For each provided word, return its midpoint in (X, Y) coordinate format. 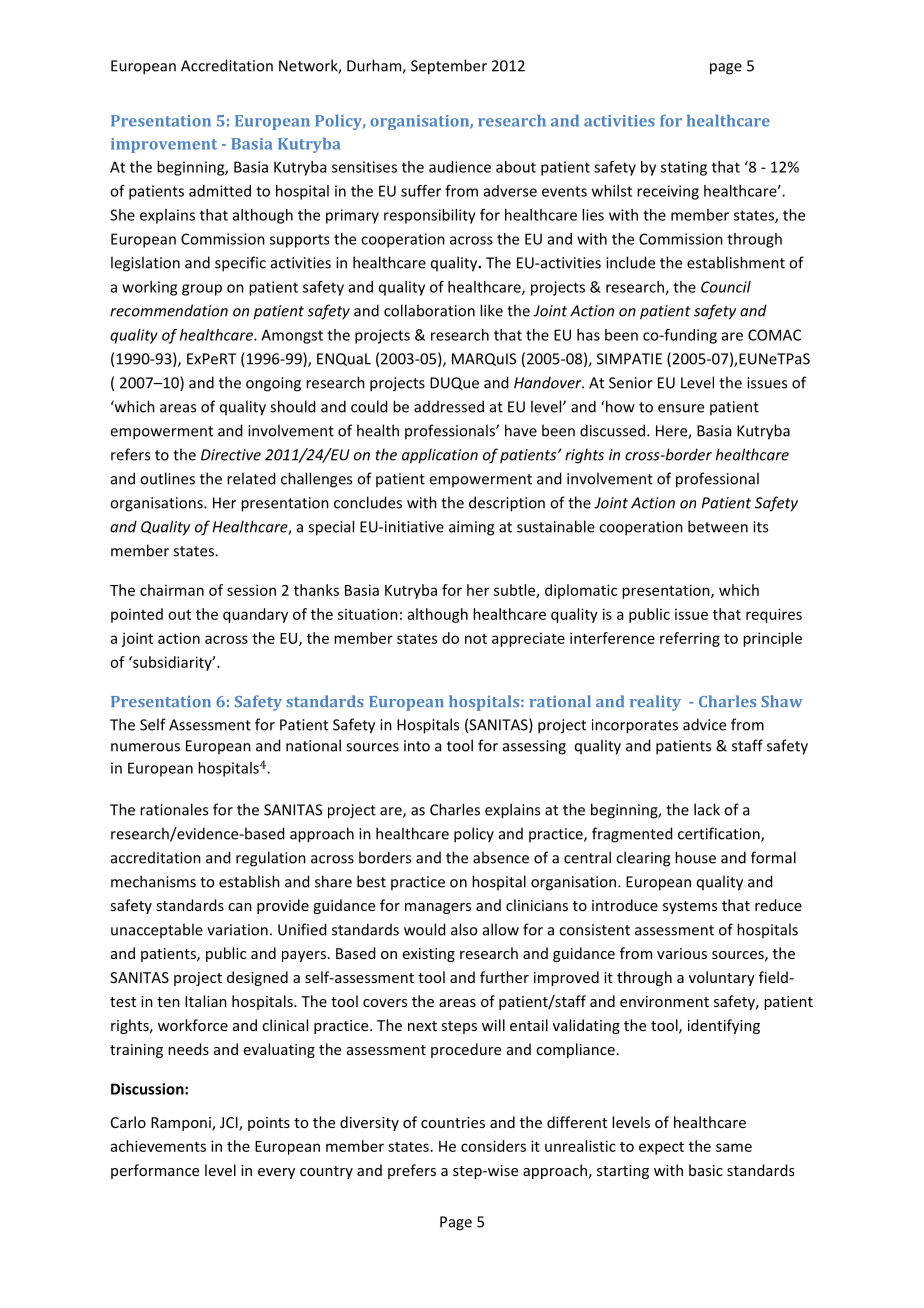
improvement (164, 145)
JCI (230, 1123)
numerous (145, 747)
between (718, 526)
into (417, 746)
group (202, 290)
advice (704, 724)
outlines (167, 478)
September (449, 67)
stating (684, 168)
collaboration (429, 310)
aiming (471, 528)
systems (690, 907)
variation (237, 930)
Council (726, 287)
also (464, 929)
